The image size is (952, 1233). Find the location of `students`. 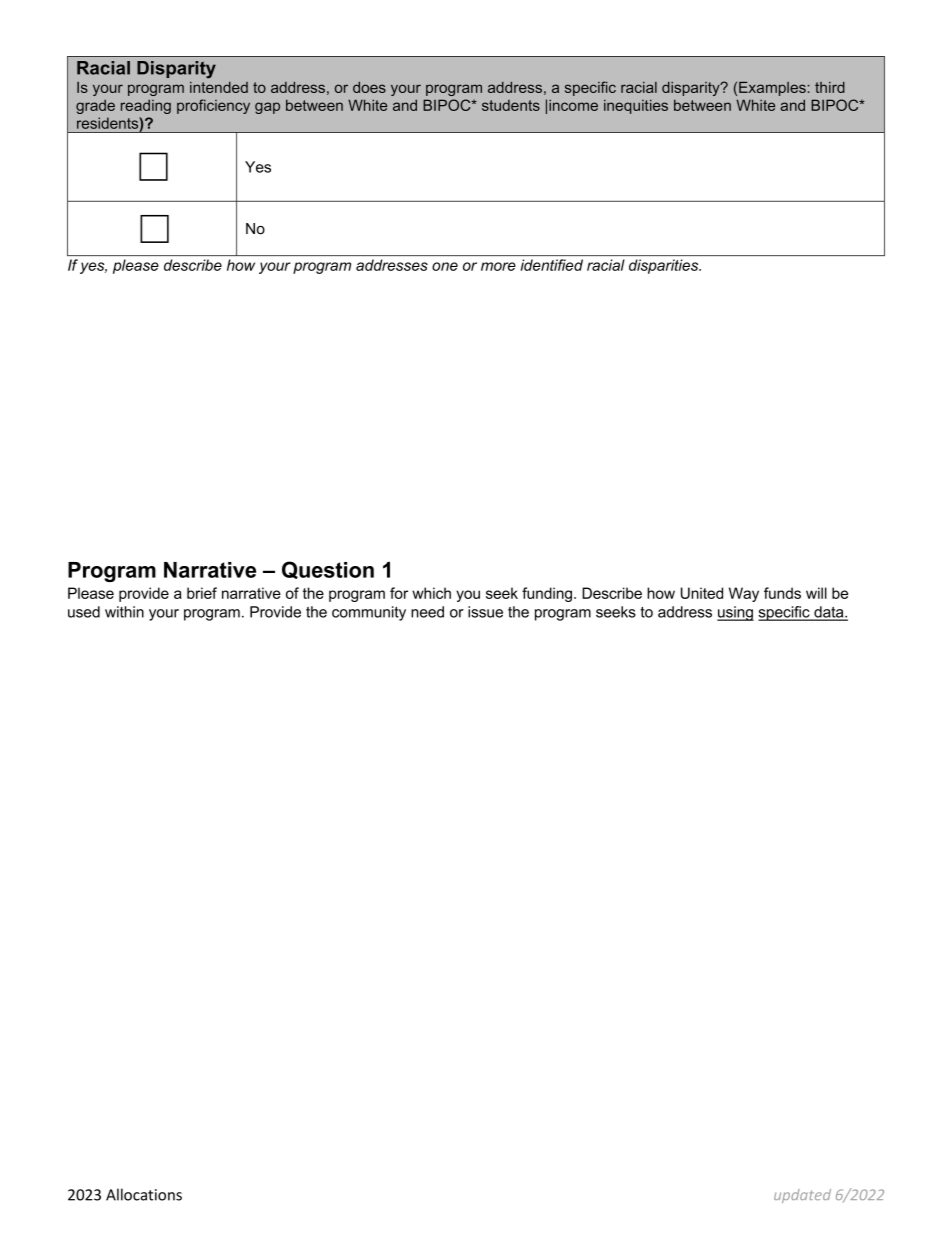

students is located at coordinates (511, 105).
